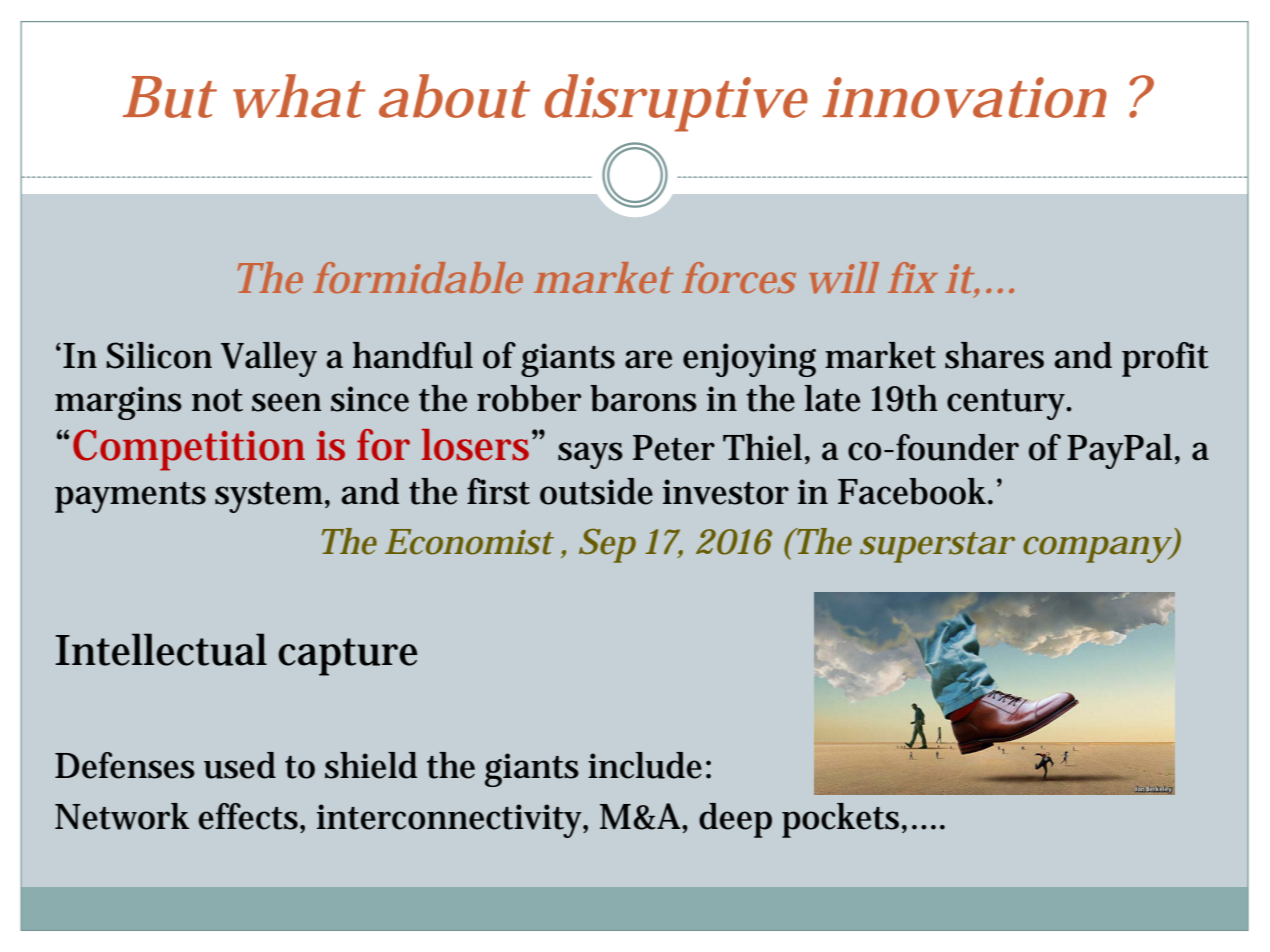 The image size is (1270, 952). I want to click on Competition, so click(189, 450).
